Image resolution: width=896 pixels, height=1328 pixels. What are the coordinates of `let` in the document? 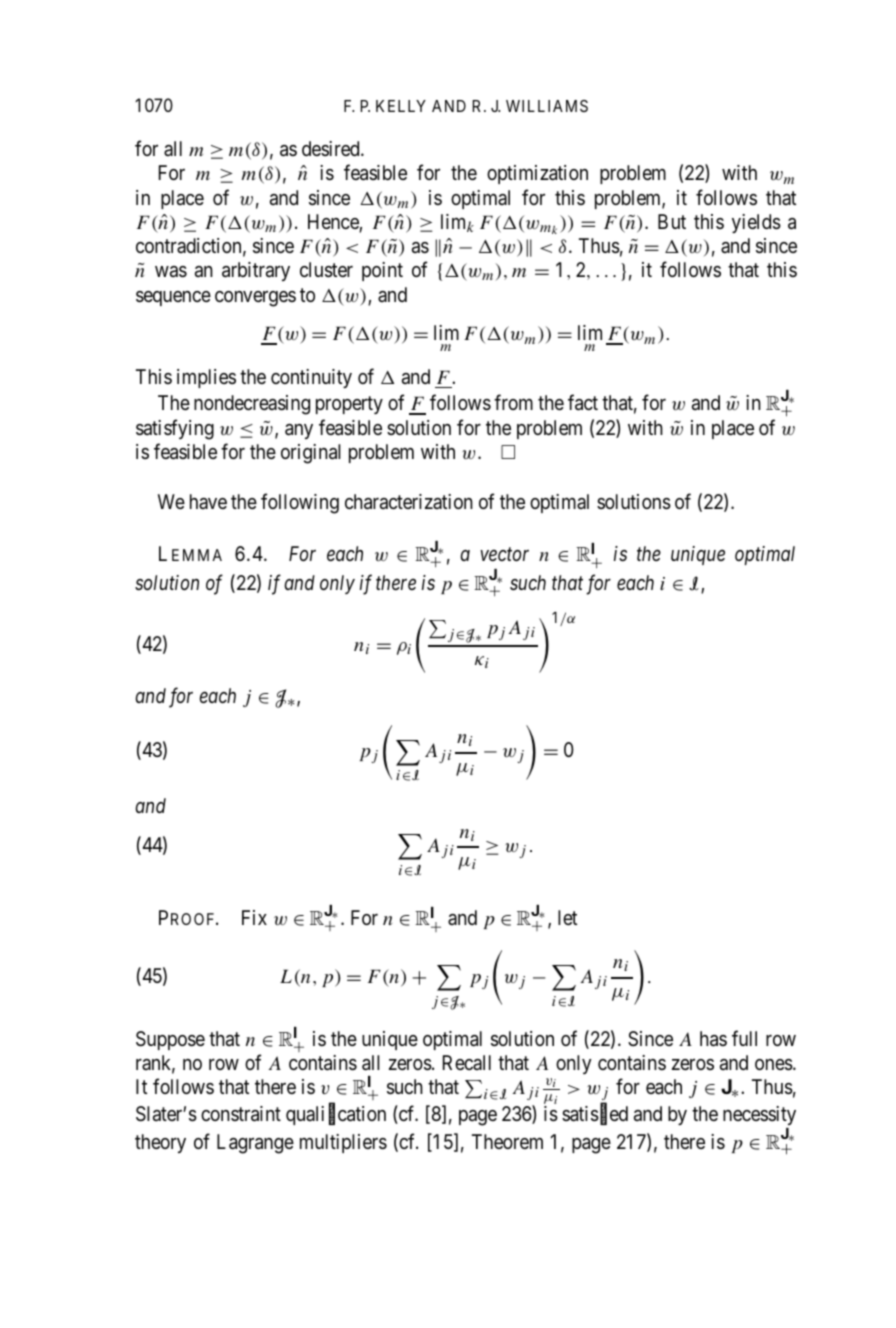 It's located at (567, 917).
